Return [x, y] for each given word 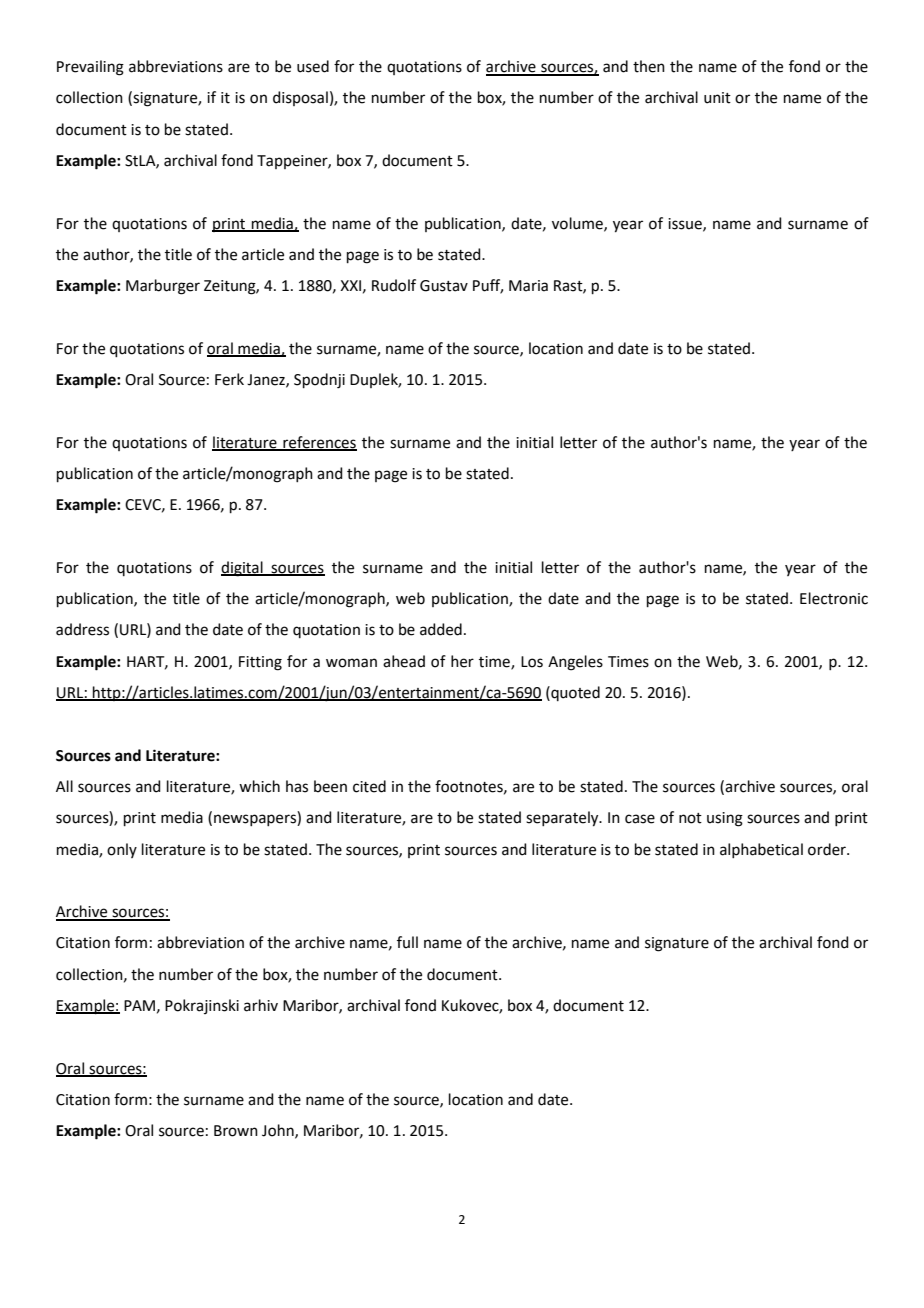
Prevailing [90, 68]
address [82, 629]
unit [717, 98]
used [313, 66]
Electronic [834, 598]
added [441, 629]
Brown [236, 1131]
